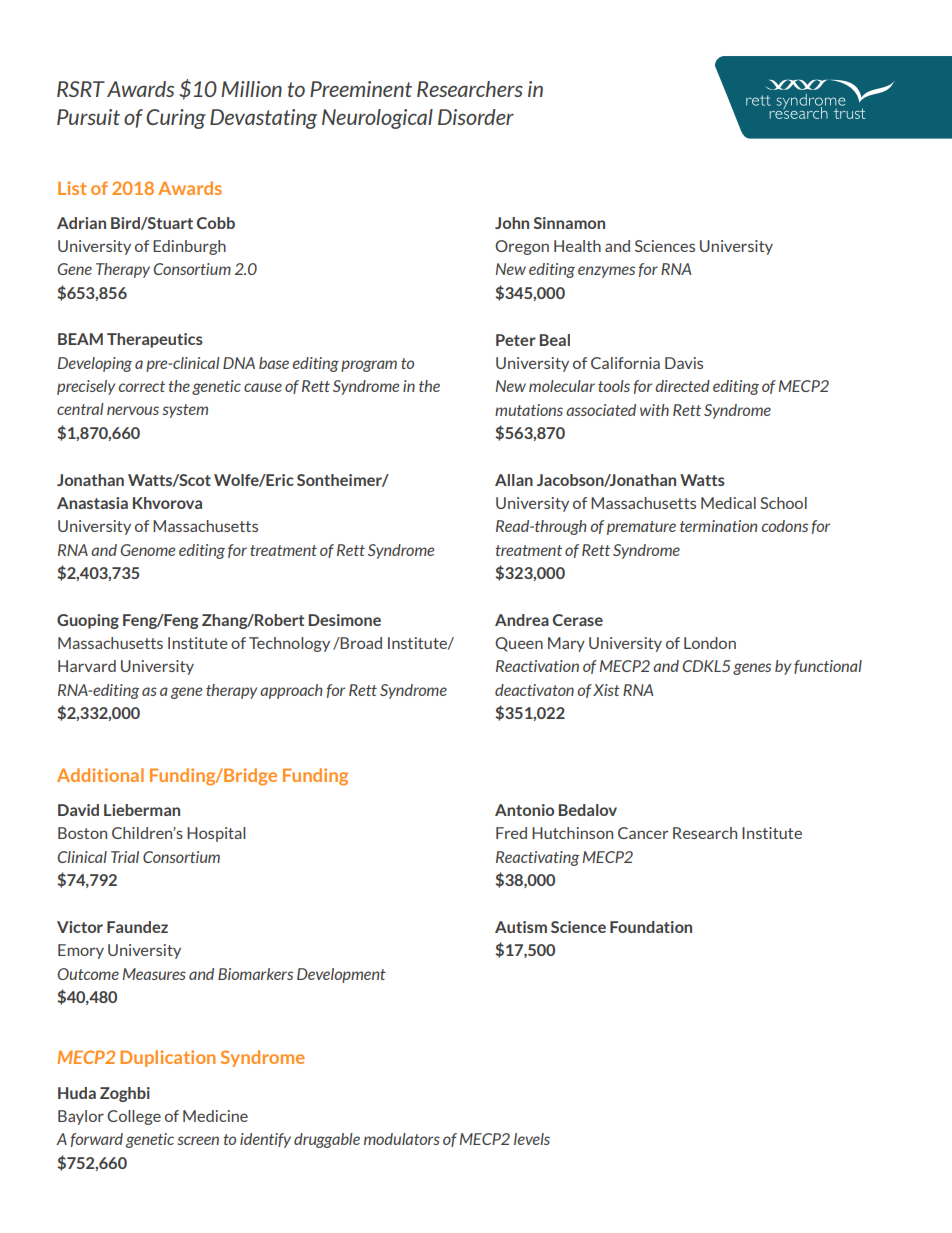 This screenshot has height=1233, width=952. Describe the element at coordinates (710, 643) in the screenshot. I see `London` at that location.
